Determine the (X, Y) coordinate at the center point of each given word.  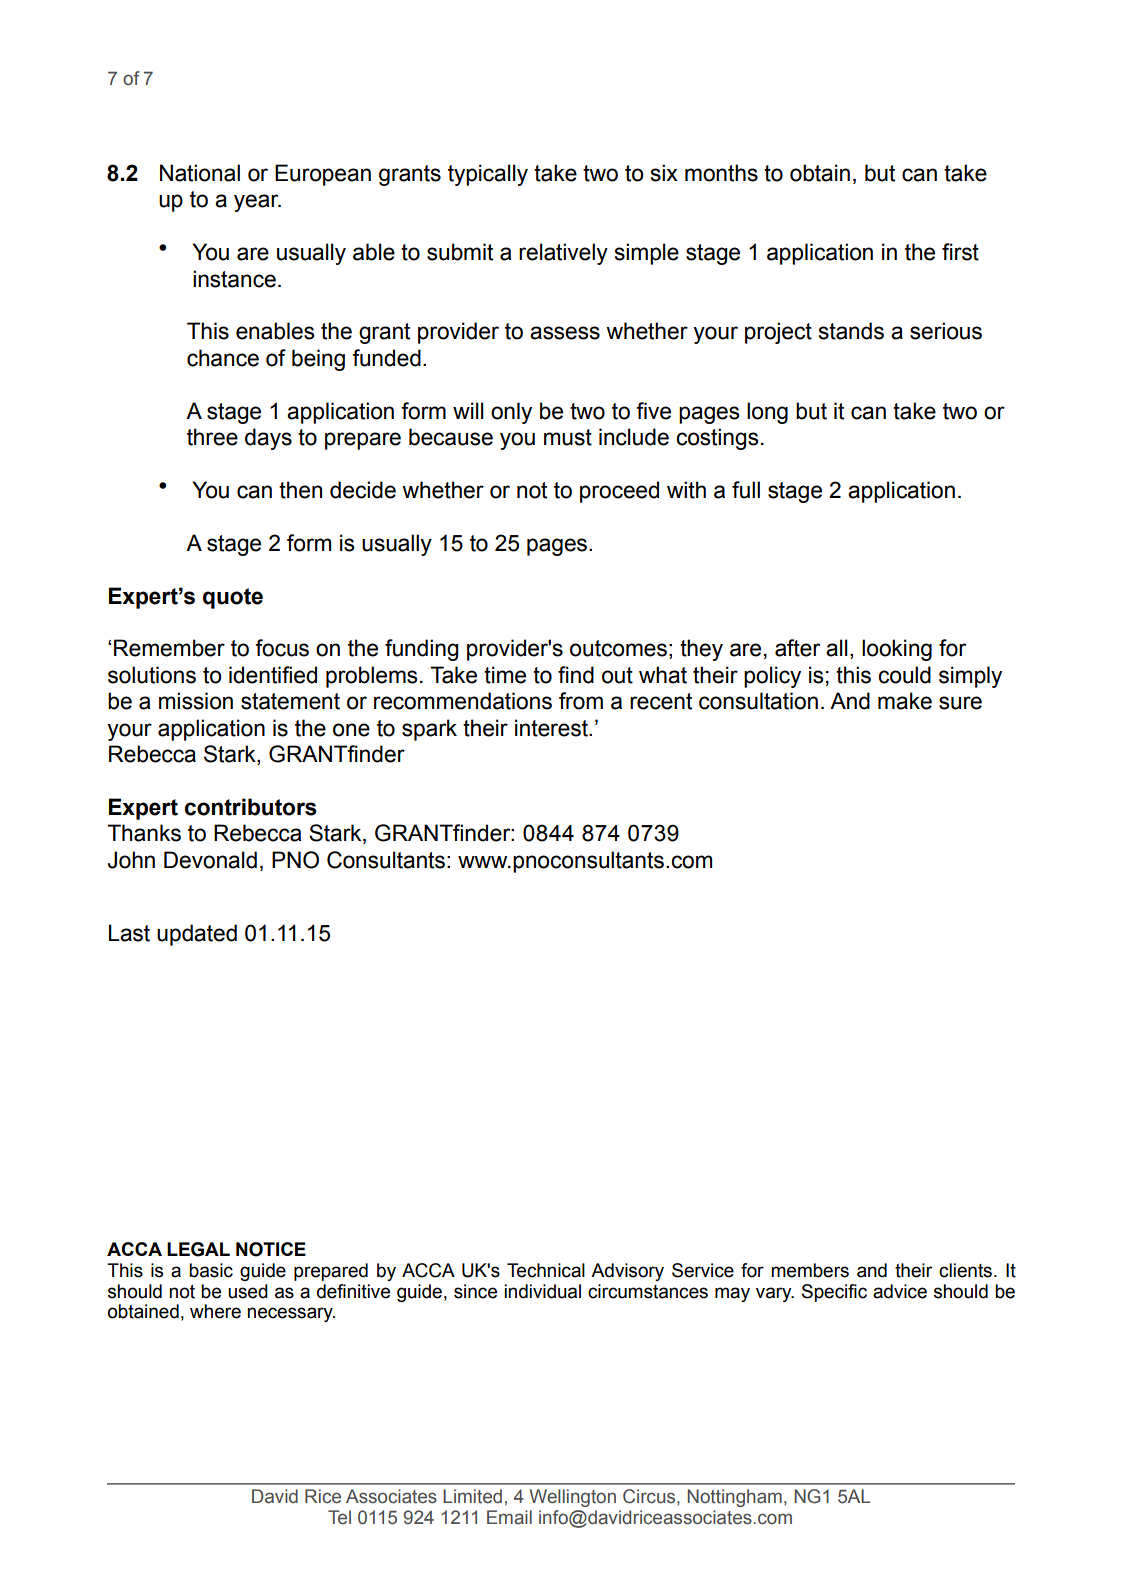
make (905, 701)
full (746, 490)
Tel (339, 1517)
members (810, 1270)
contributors (251, 807)
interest (552, 728)
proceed (619, 492)
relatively (563, 254)
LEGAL (198, 1249)
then (300, 490)
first (960, 252)
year (257, 203)
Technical (546, 1270)
